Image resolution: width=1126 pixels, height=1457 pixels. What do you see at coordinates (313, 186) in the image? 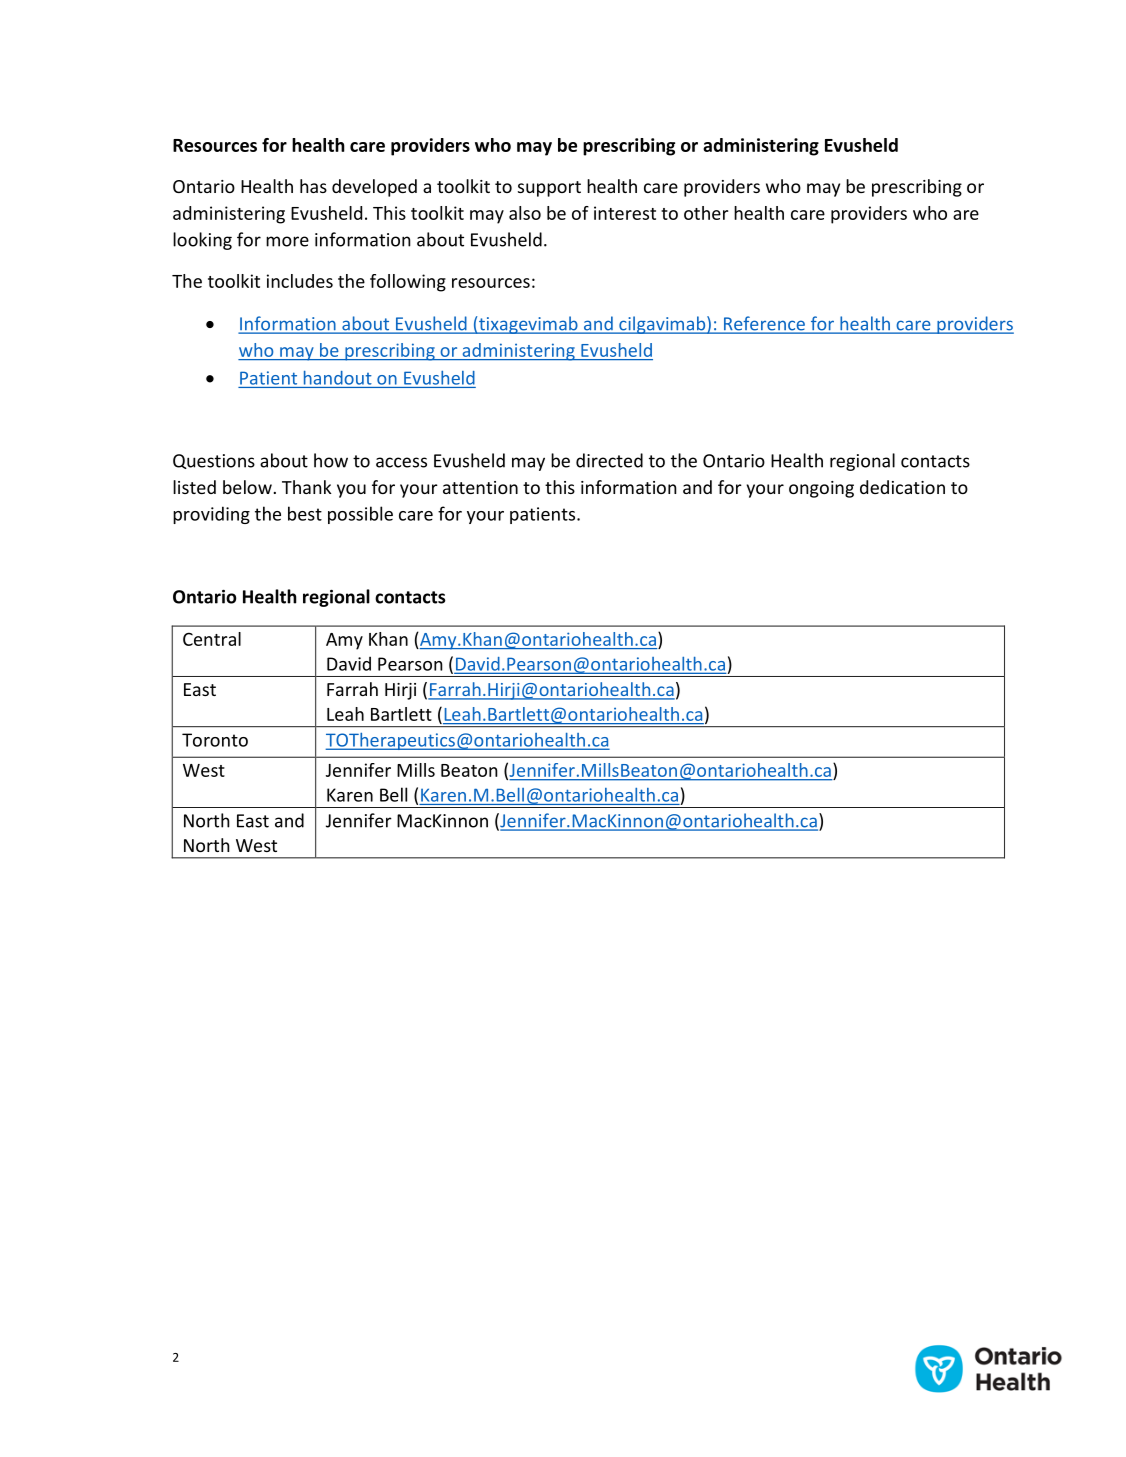
I see `has` at bounding box center [313, 186].
